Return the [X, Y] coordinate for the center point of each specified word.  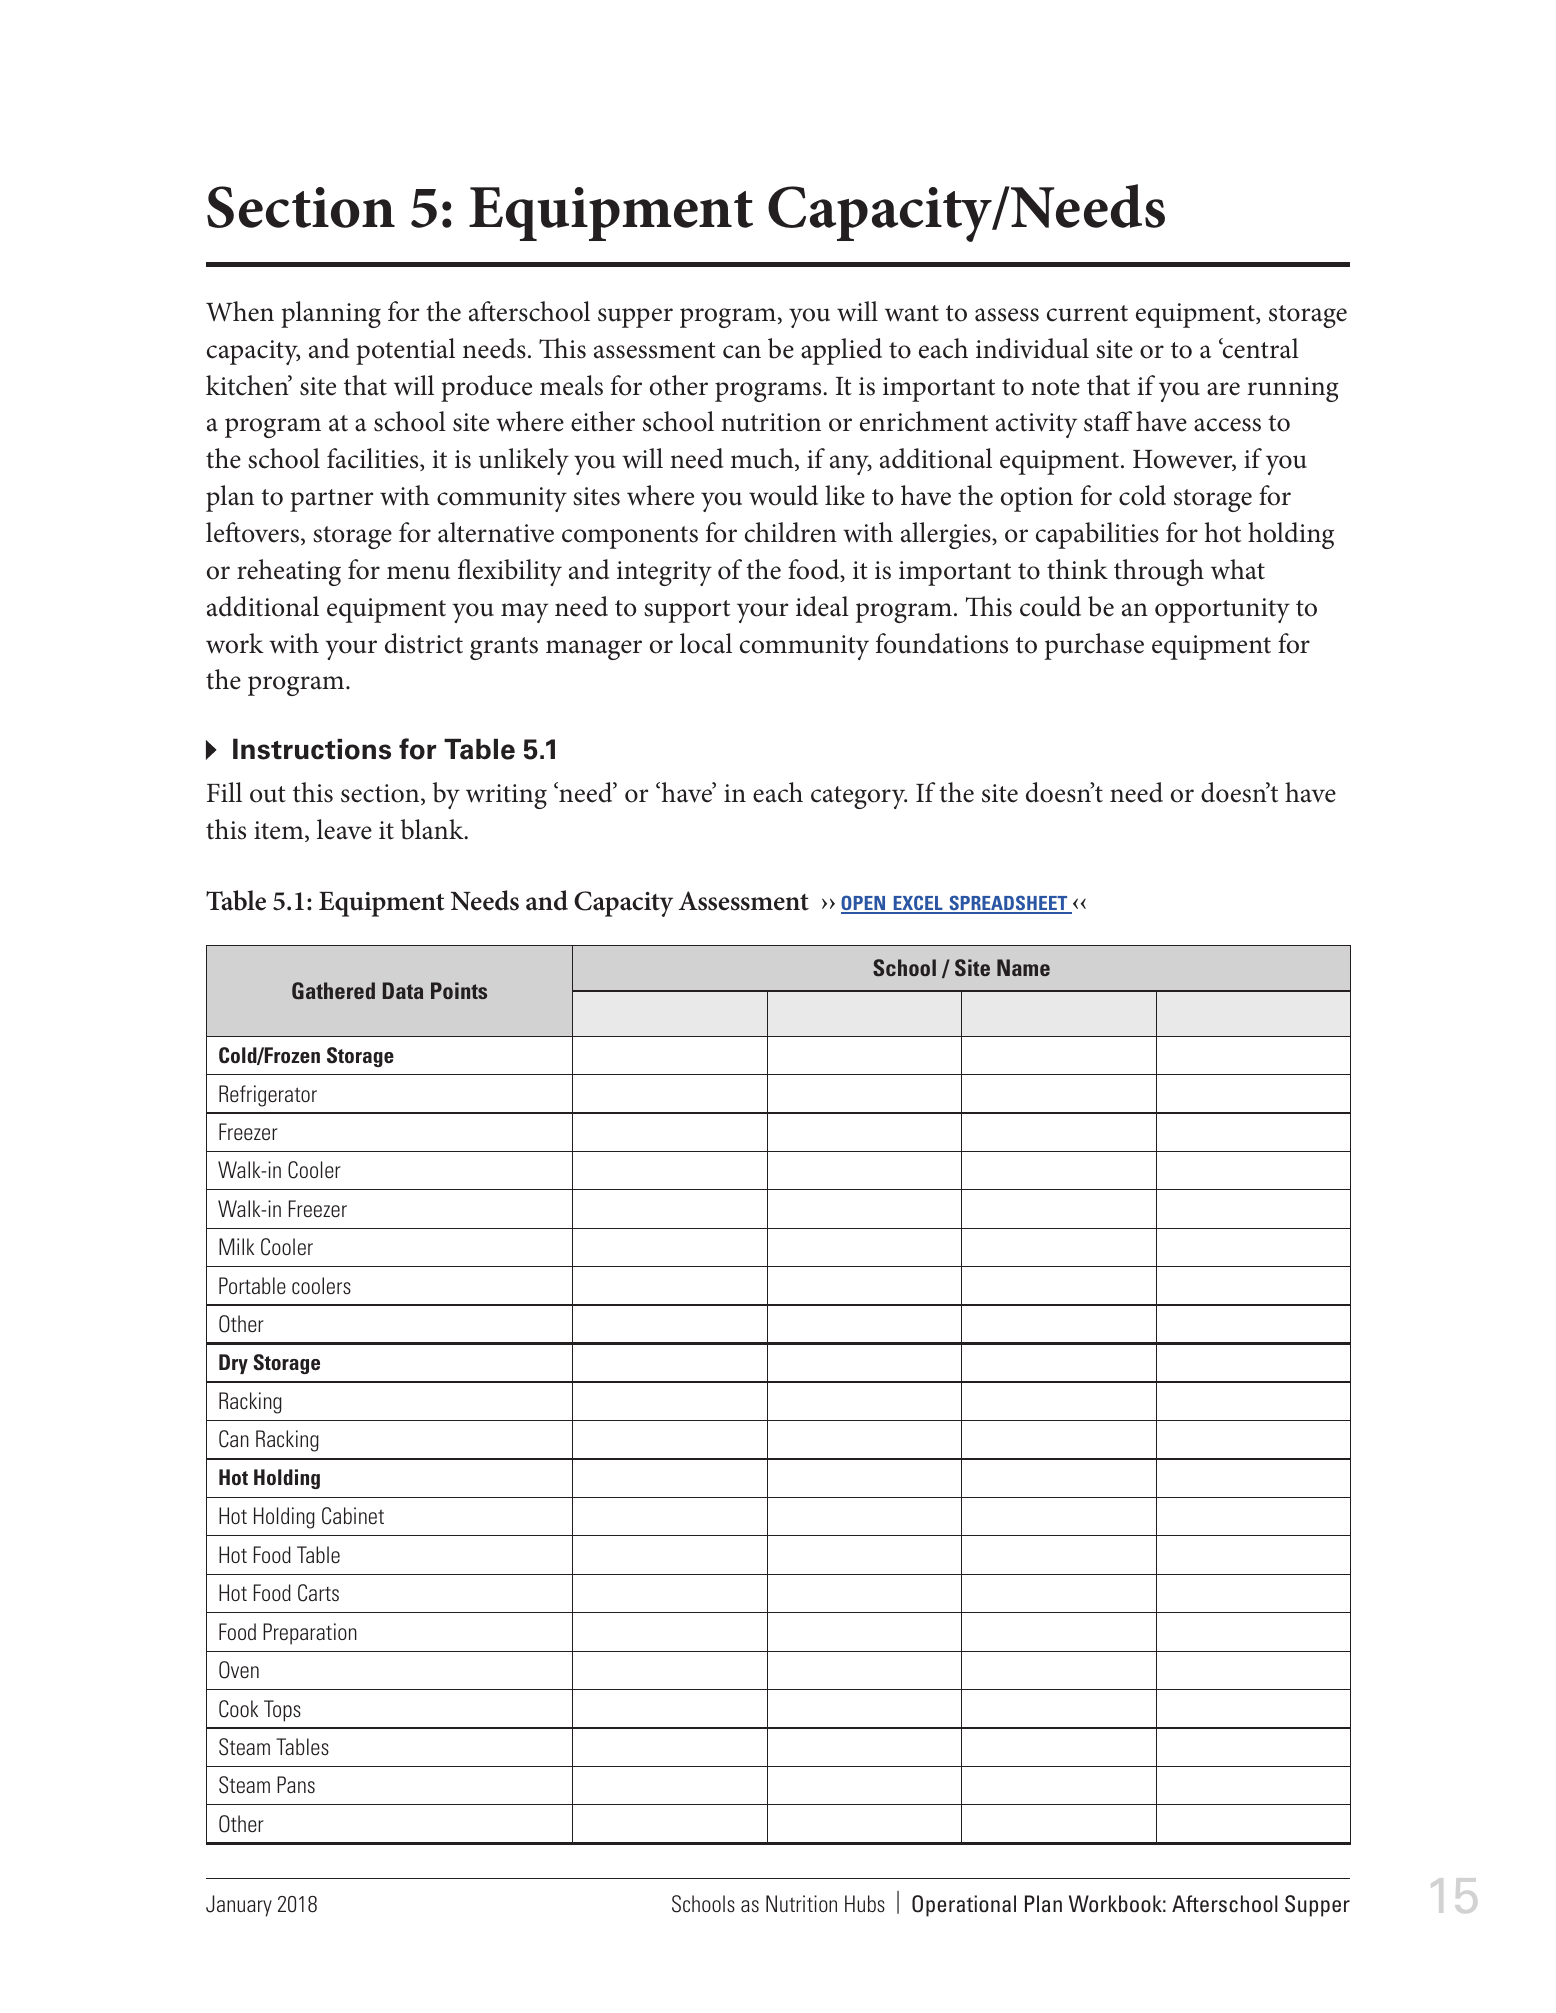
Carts [318, 1593]
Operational [964, 1906]
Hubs [865, 1903]
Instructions [312, 749]
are [1223, 389]
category [859, 797]
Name [1023, 967]
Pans [296, 1784]
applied [841, 351]
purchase [1094, 646]
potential [405, 351]
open [864, 904]
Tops [282, 1711]
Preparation [310, 1634]
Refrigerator [268, 1096]
